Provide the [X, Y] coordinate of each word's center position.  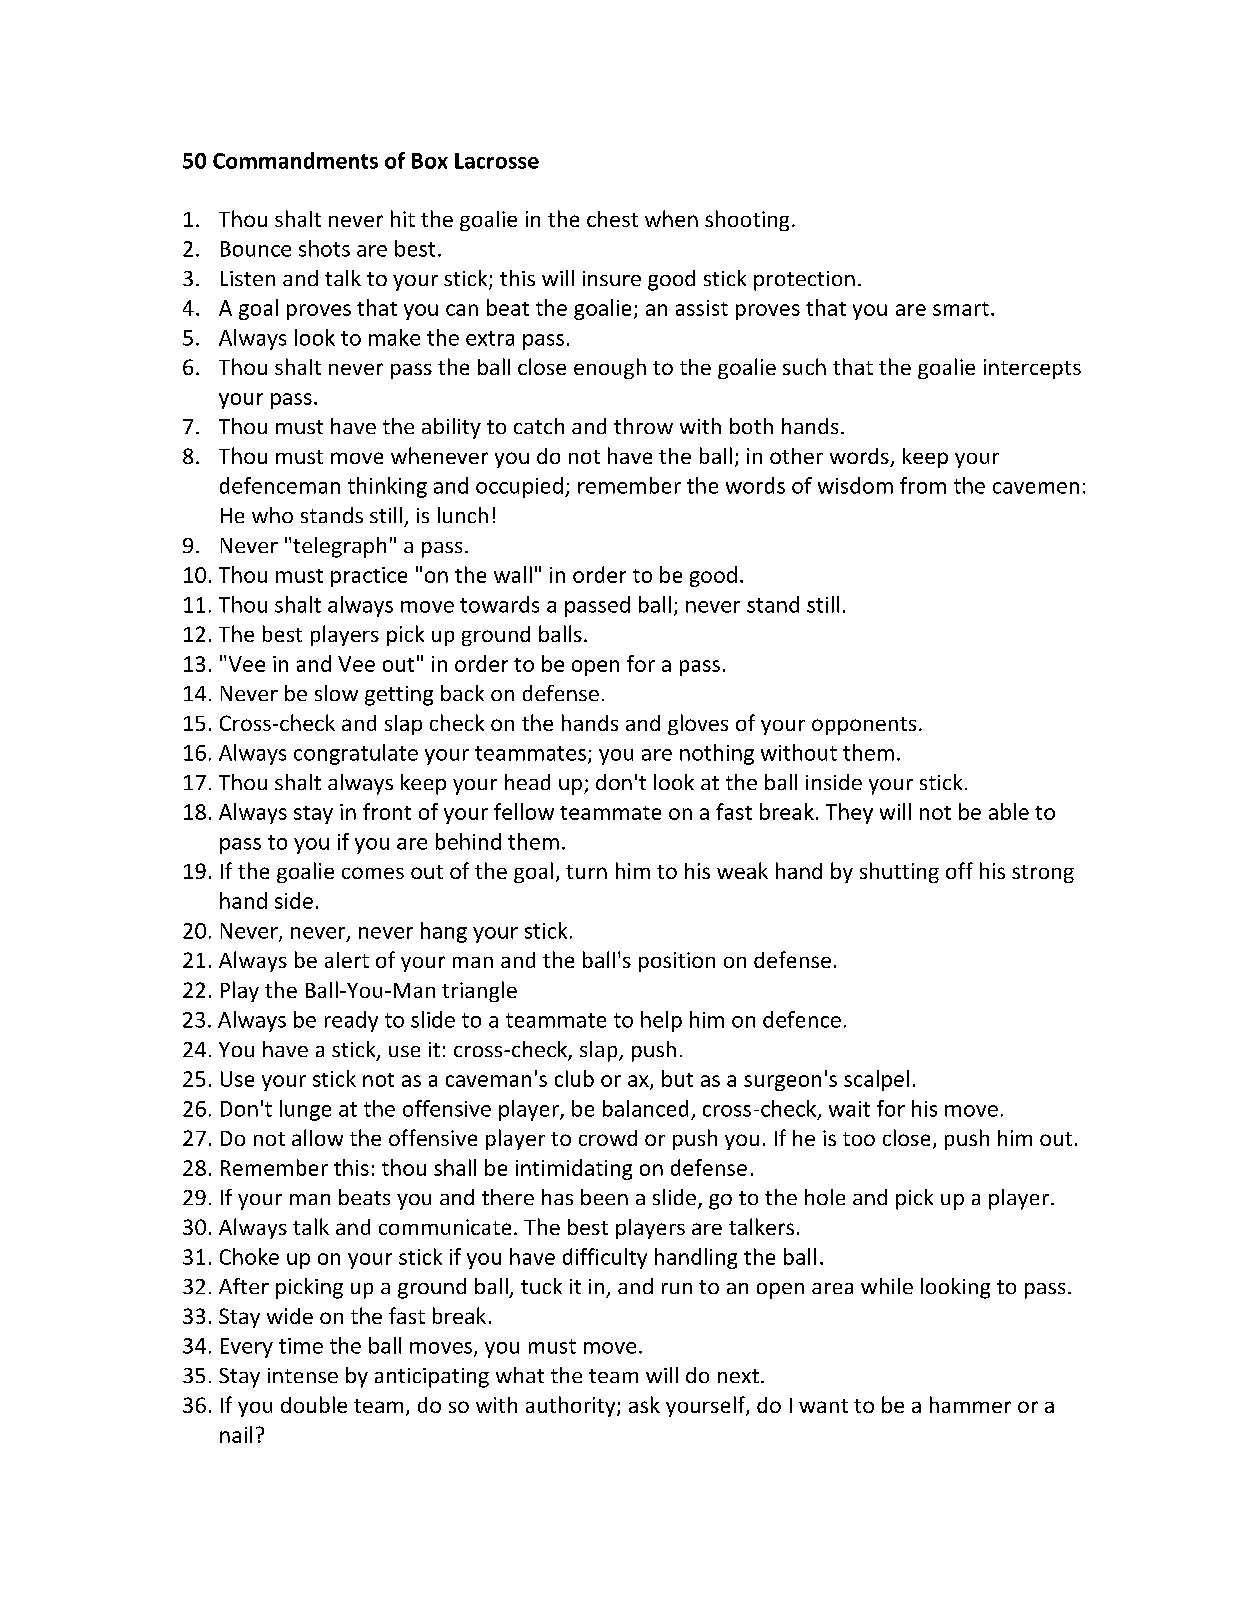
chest [612, 219]
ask [644, 1404]
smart [961, 309]
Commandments [295, 160]
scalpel [876, 1080]
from [923, 485]
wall [513, 574]
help [661, 1021]
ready [351, 1021]
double [314, 1404]
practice [369, 577]
